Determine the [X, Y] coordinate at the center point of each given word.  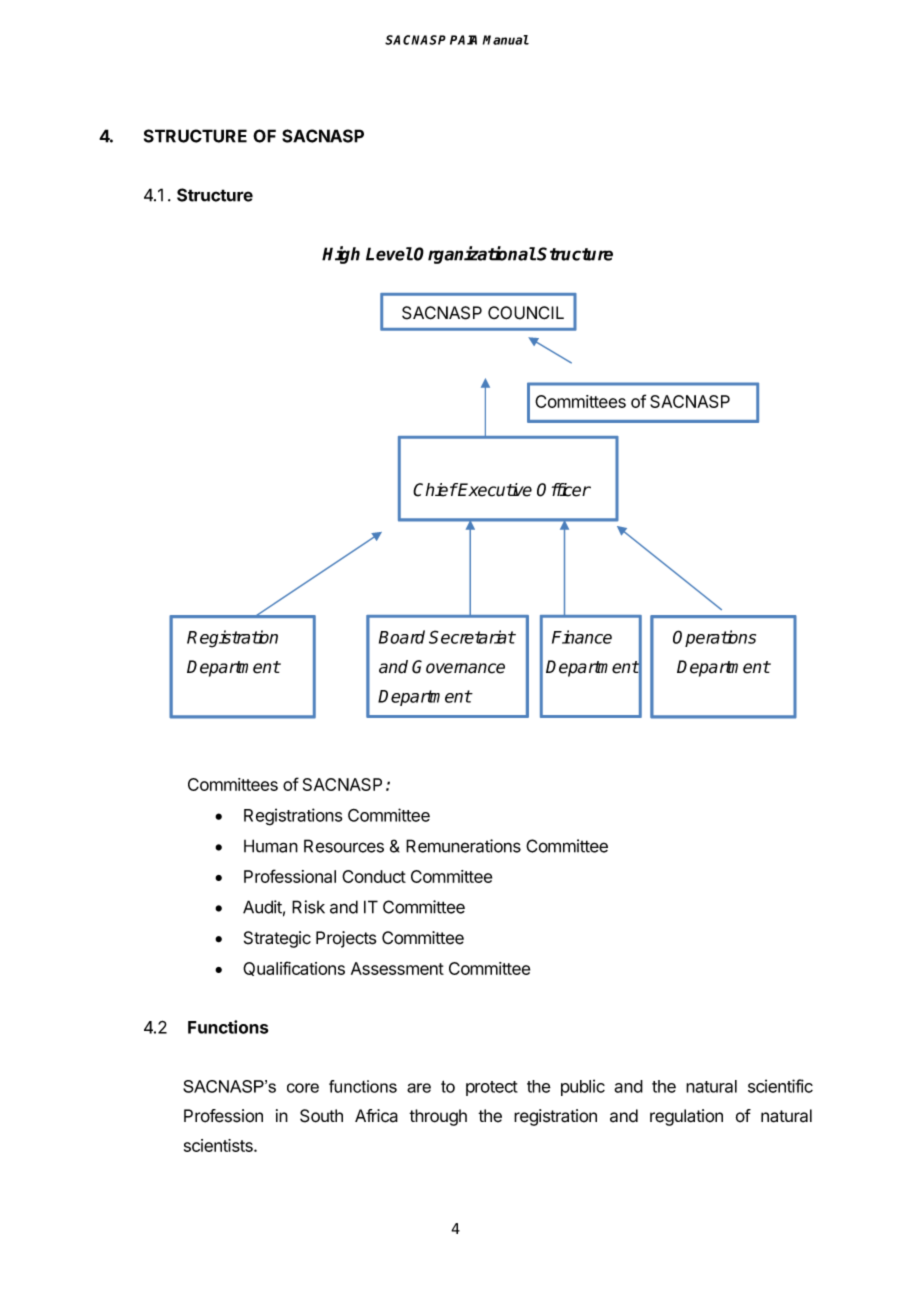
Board [402, 637]
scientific [780, 1086]
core [303, 1088]
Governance [458, 667]
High [341, 255]
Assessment [397, 968]
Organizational [475, 255]
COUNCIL [526, 313]
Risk [308, 907]
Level [389, 254]
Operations [714, 638]
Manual [506, 40]
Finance [582, 637]
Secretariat [472, 637]
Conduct [374, 876]
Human [271, 846]
